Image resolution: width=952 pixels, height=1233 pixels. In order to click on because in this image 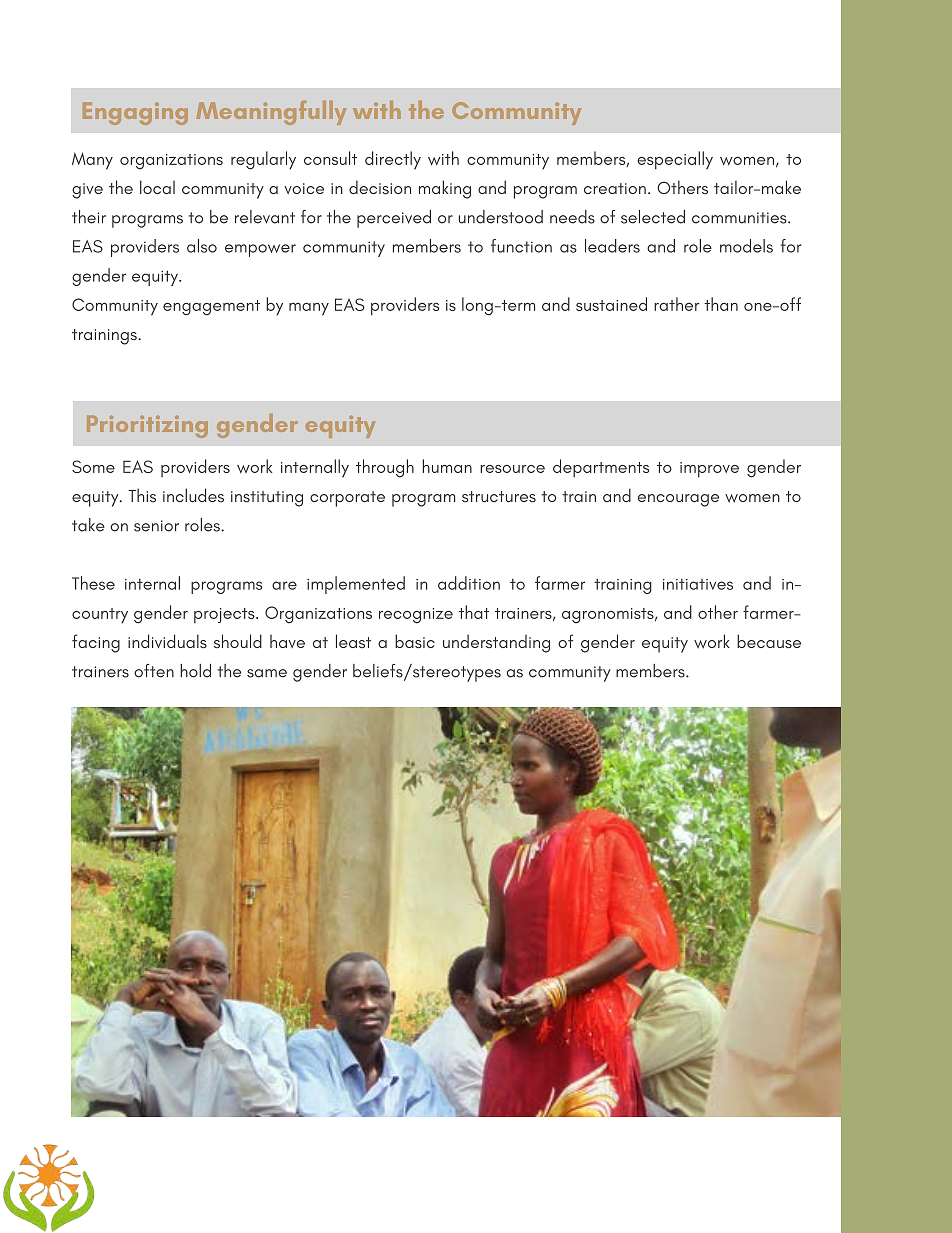, I will do `click(769, 641)`.
